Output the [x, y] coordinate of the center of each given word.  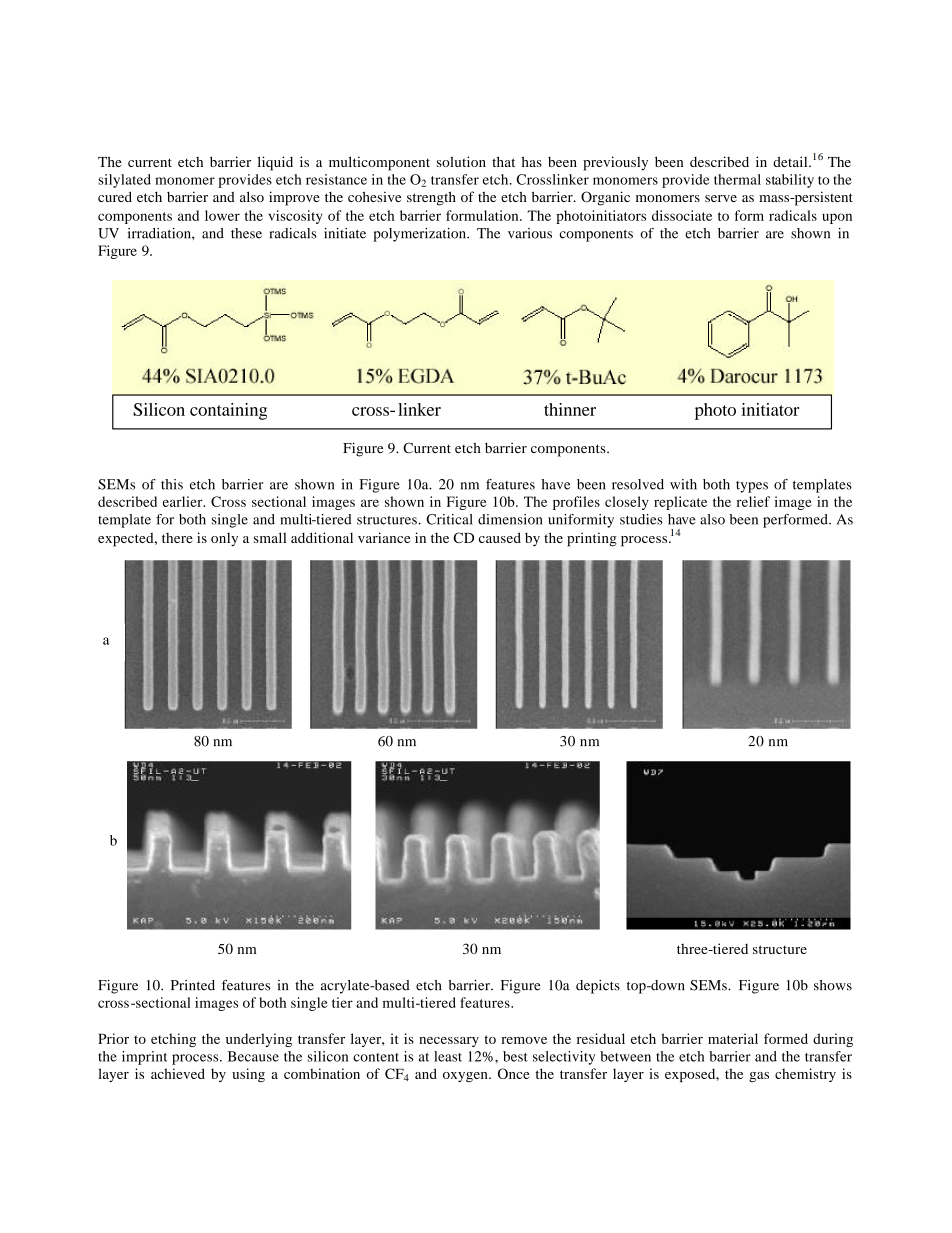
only [224, 540]
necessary [449, 1042]
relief [753, 501]
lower [222, 215]
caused [500, 537]
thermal [737, 179]
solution [461, 161]
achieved [178, 1073]
